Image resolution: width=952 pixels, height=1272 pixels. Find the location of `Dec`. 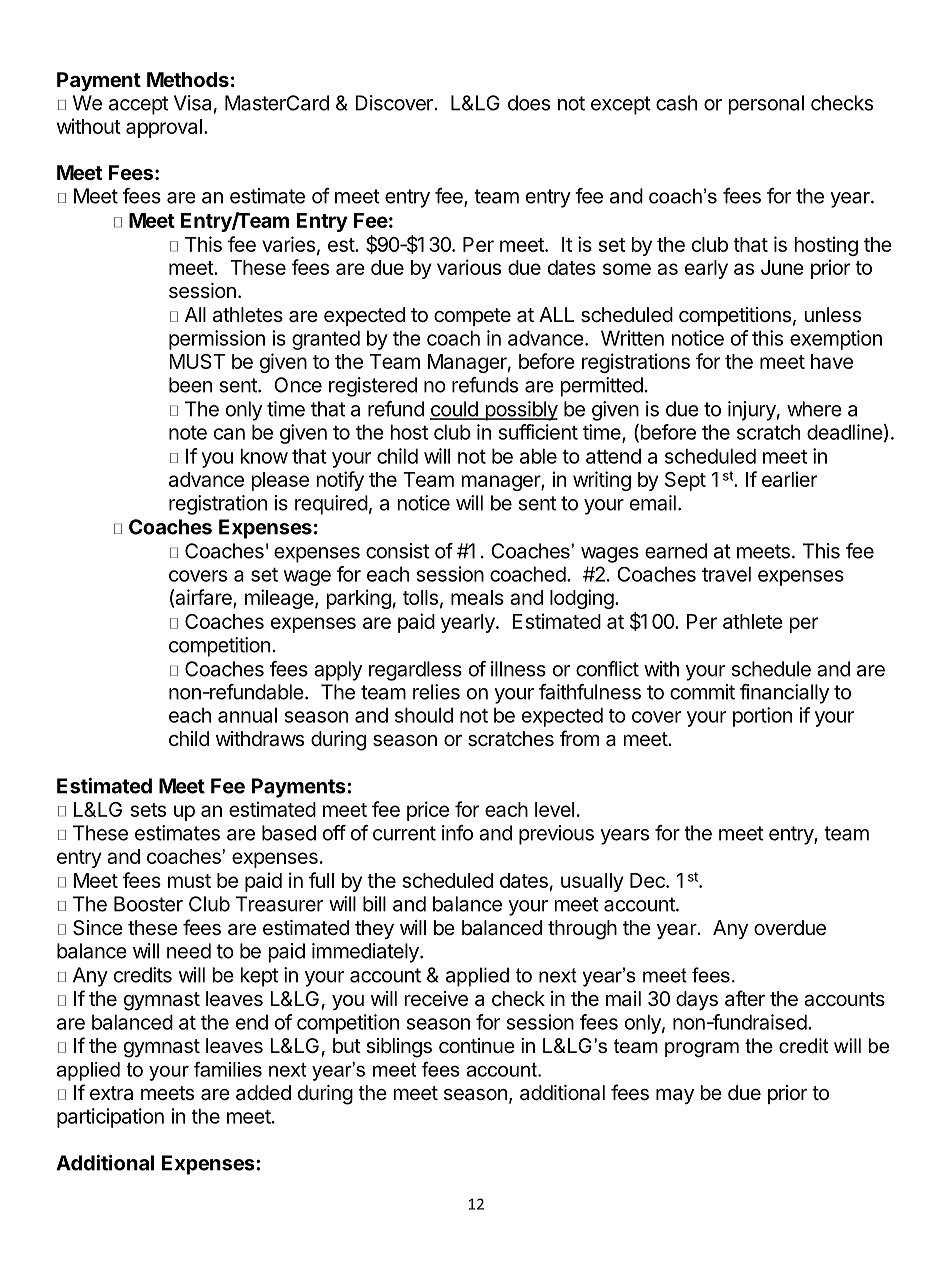

Dec is located at coordinates (648, 880).
